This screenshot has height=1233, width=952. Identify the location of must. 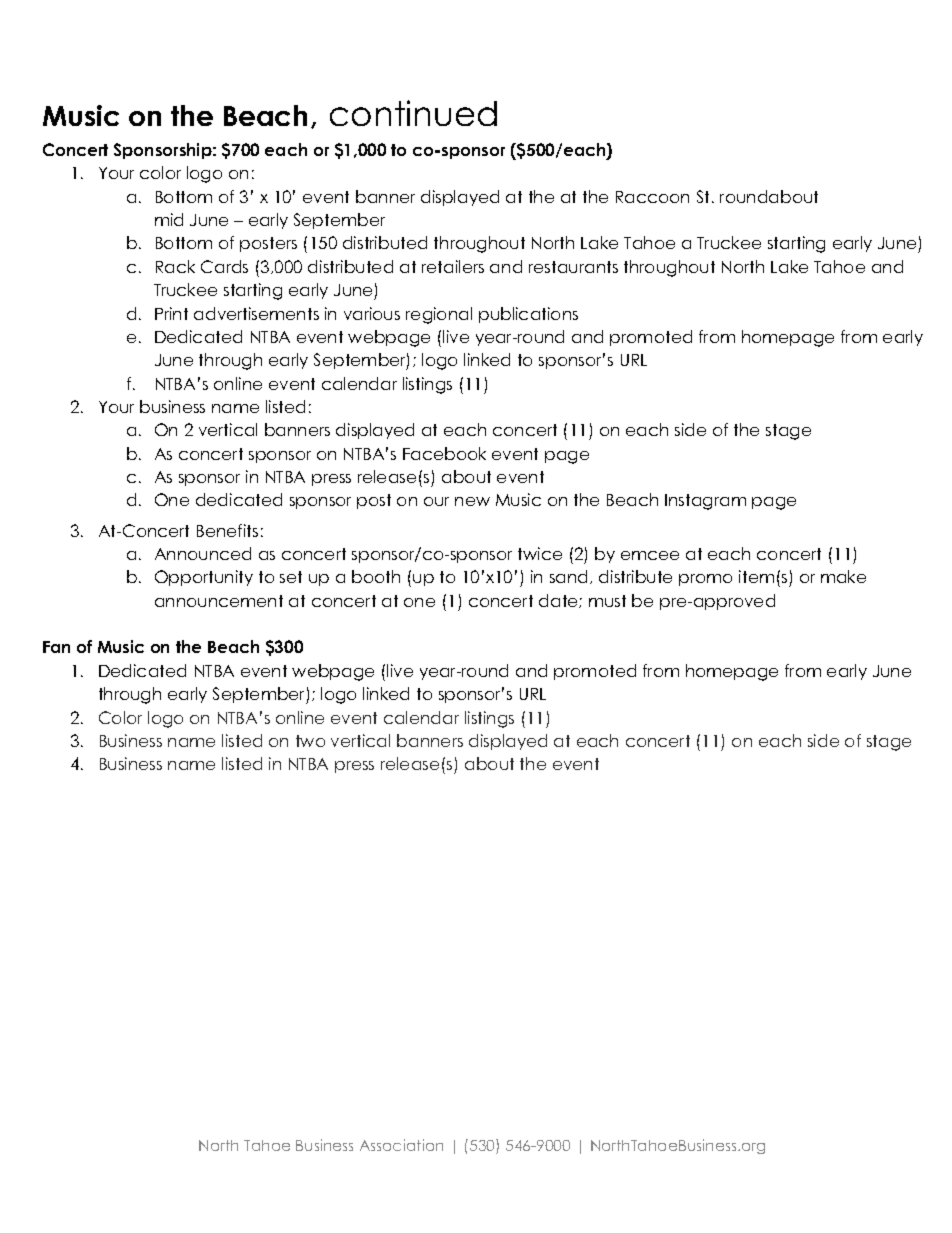
(607, 601).
